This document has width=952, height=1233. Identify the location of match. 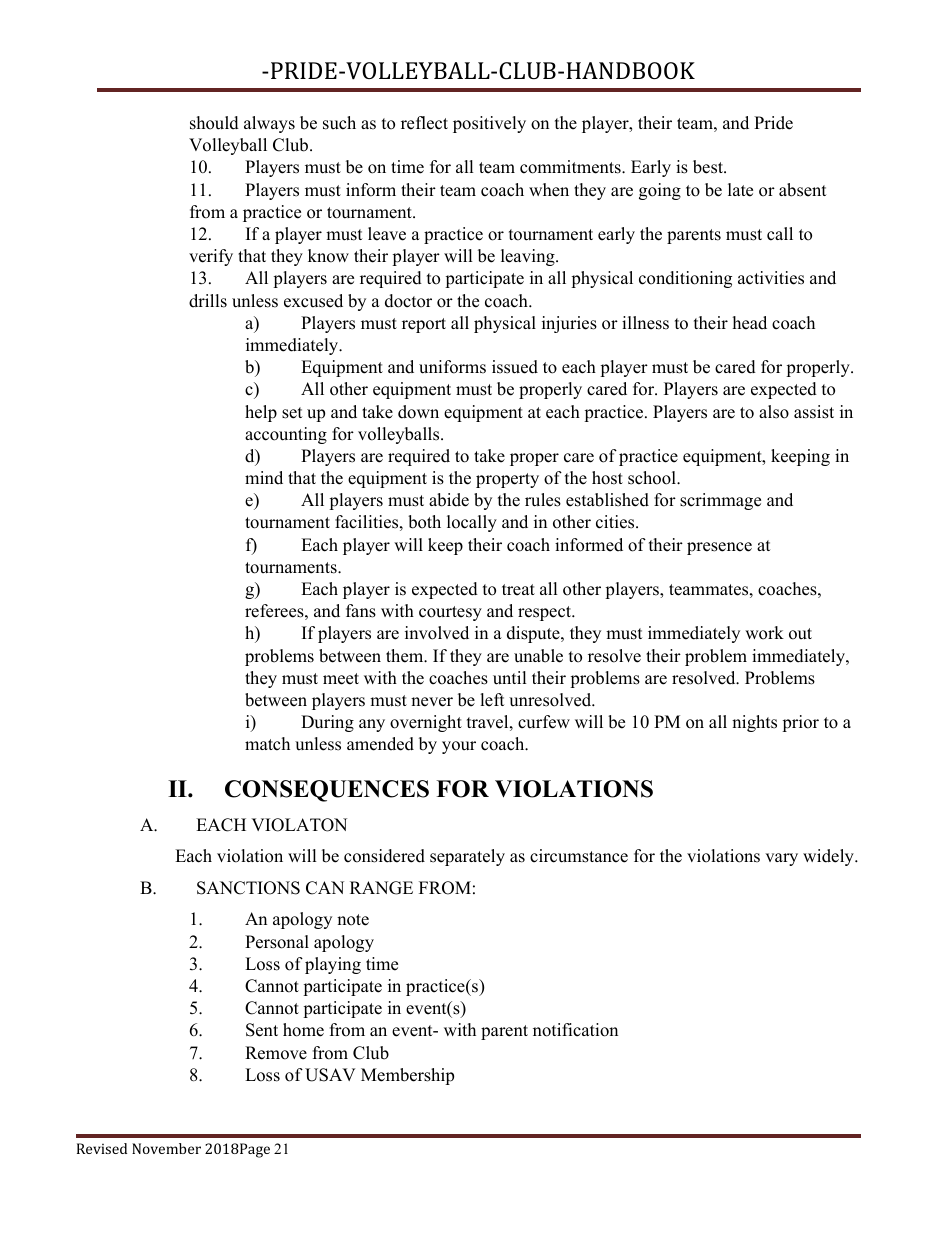
(267, 744).
